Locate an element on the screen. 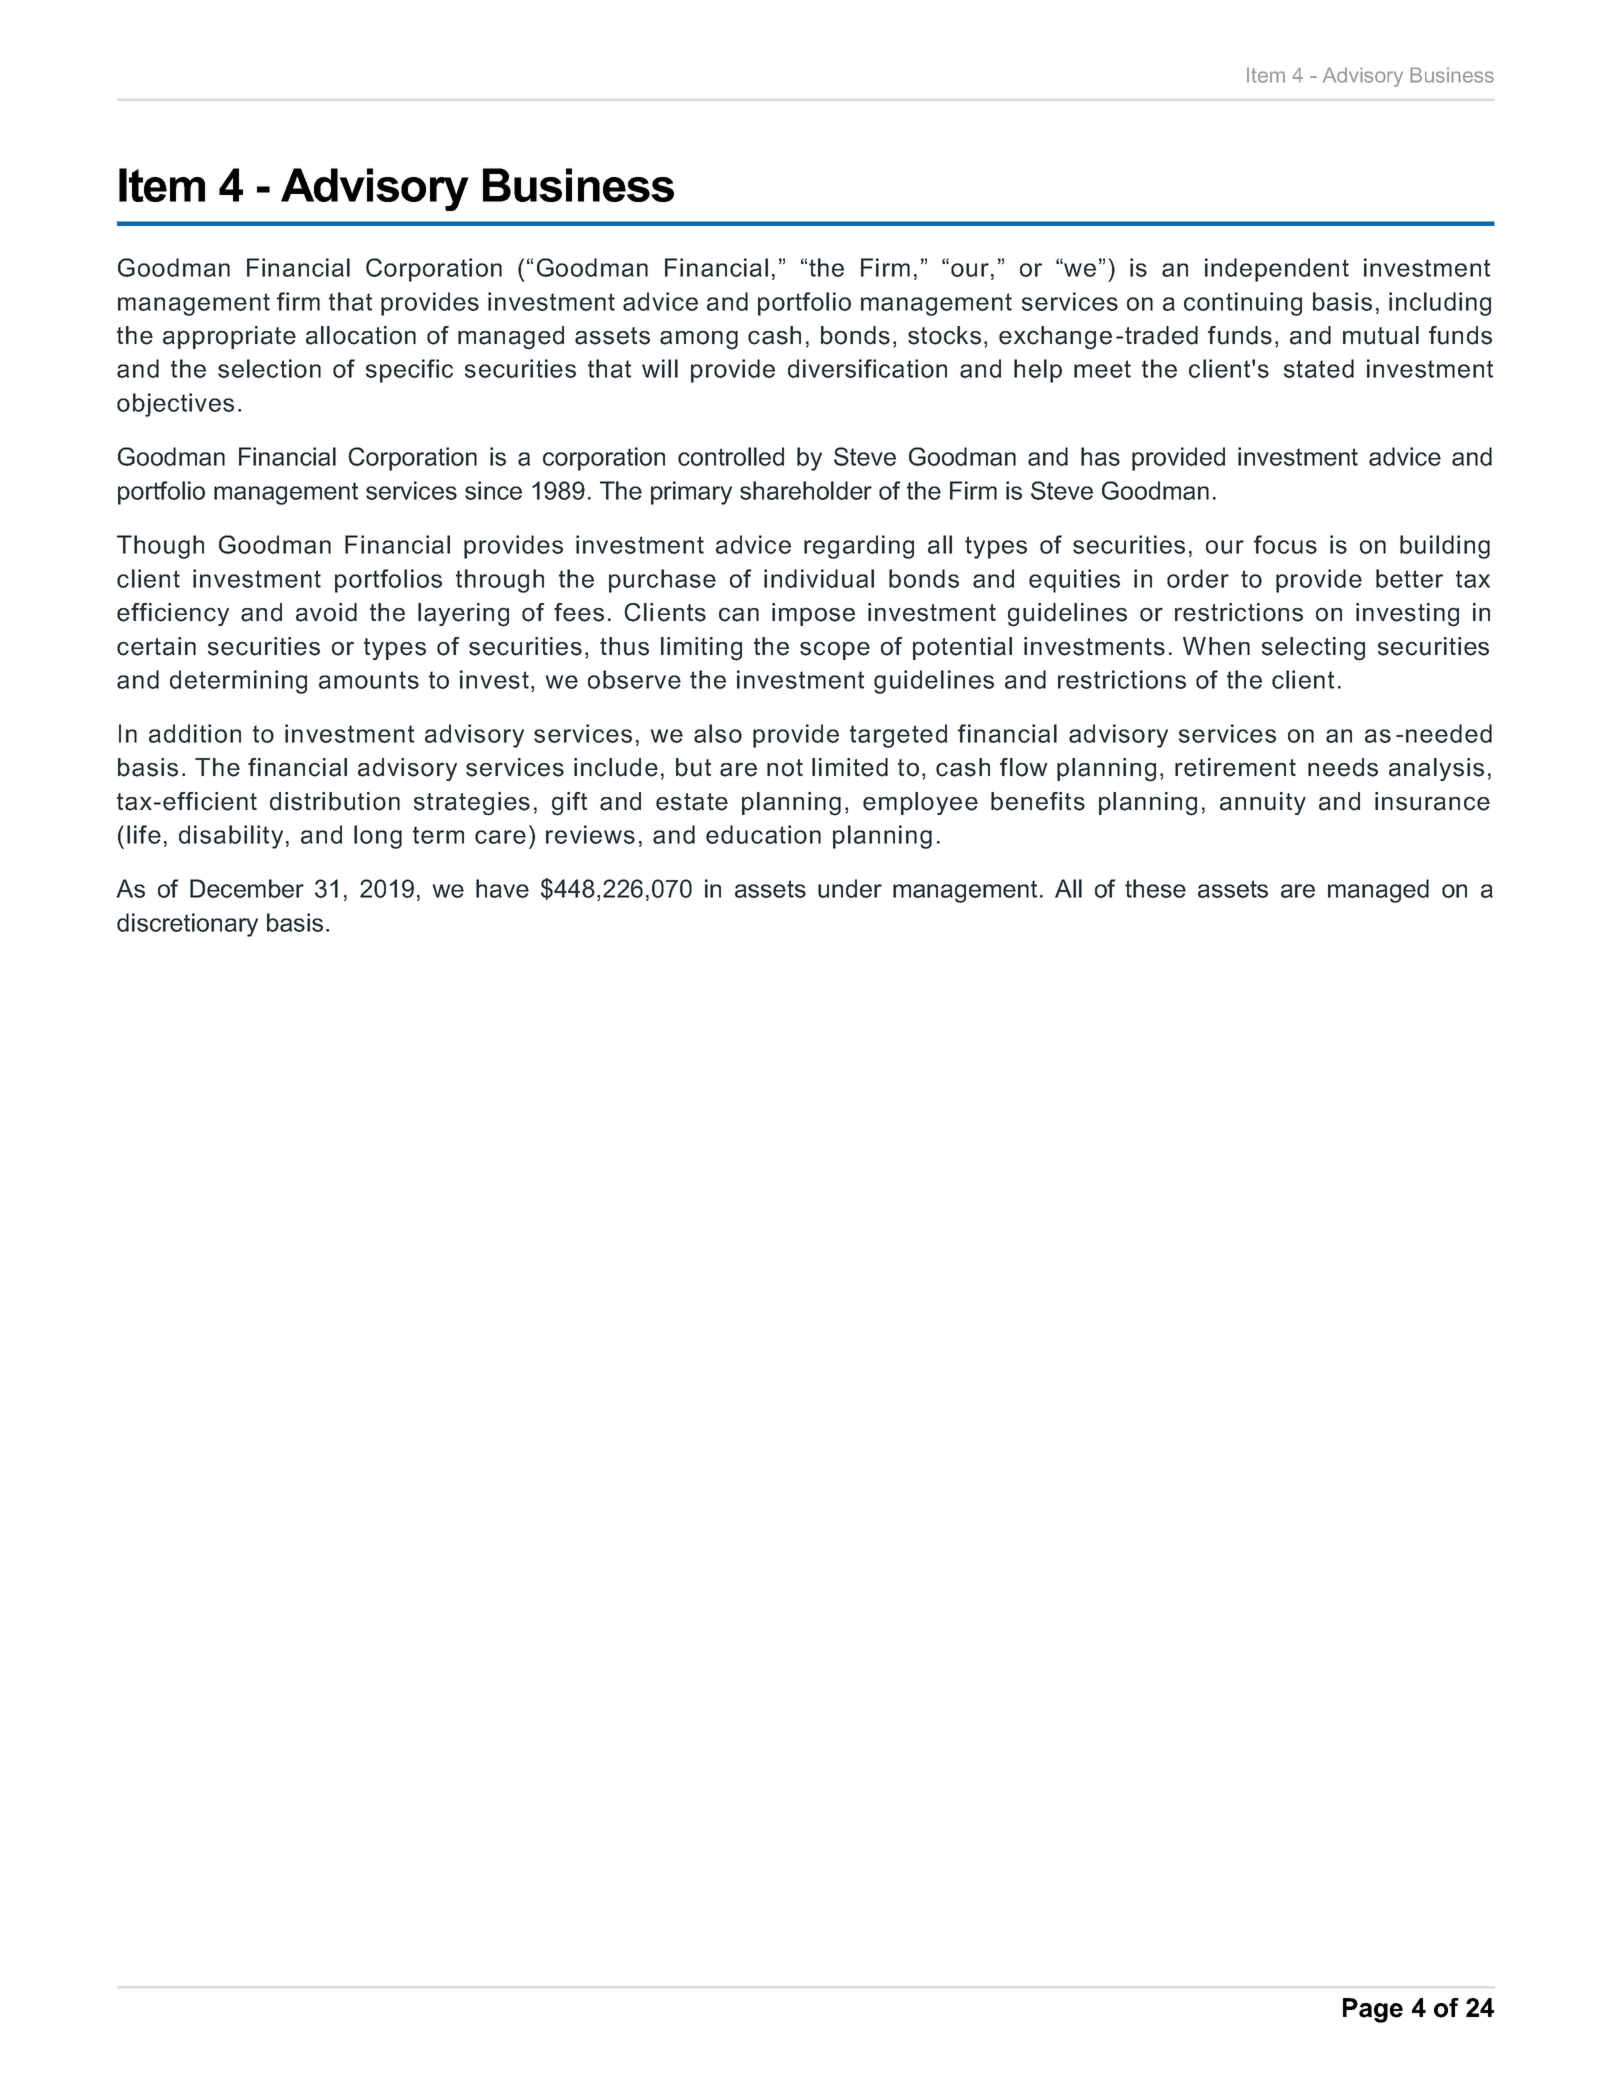 The image size is (1612, 2087). annuity is located at coordinates (1263, 803).
